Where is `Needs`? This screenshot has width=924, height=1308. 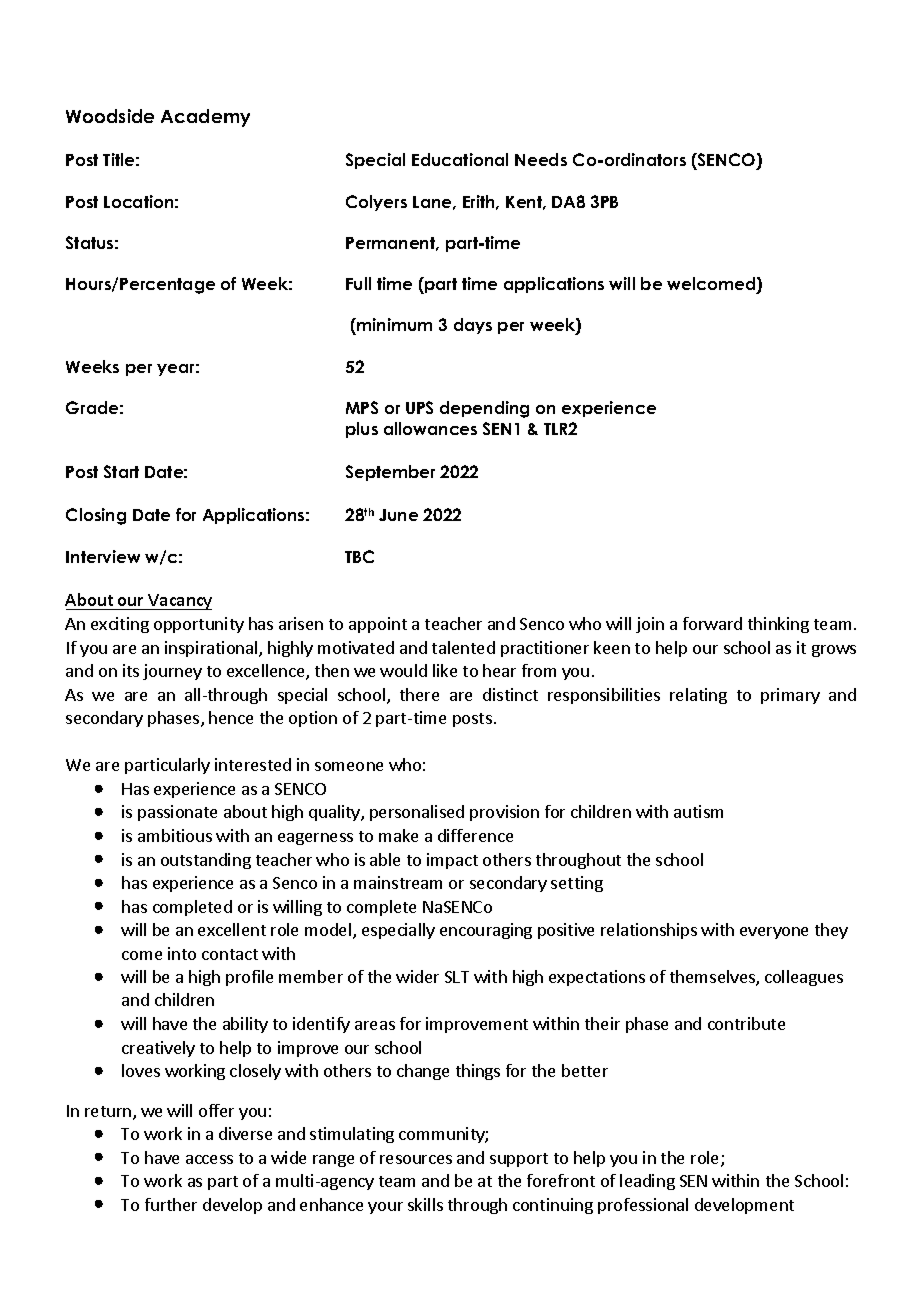 Needs is located at coordinates (541, 159).
